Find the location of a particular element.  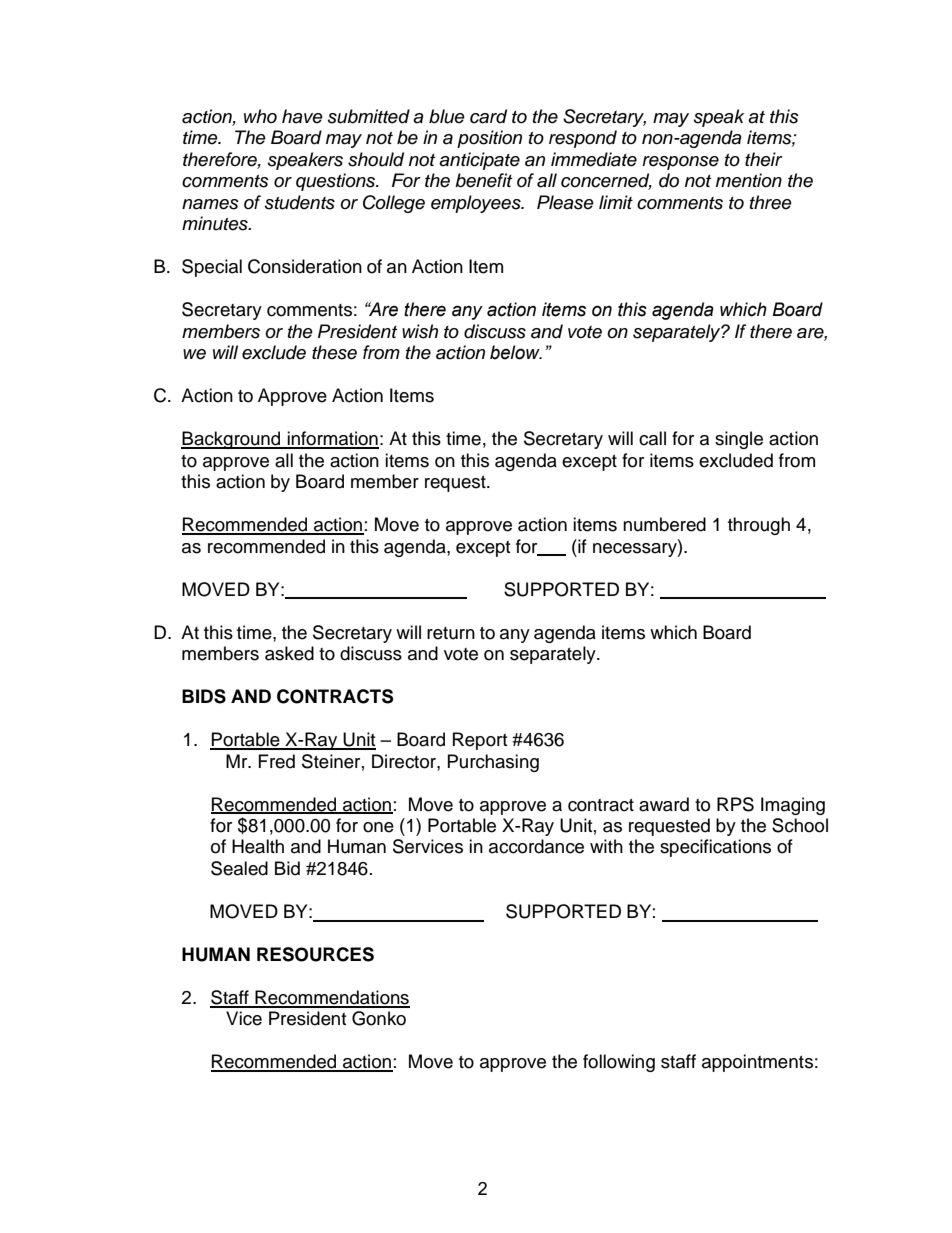

their is located at coordinates (764, 159).
